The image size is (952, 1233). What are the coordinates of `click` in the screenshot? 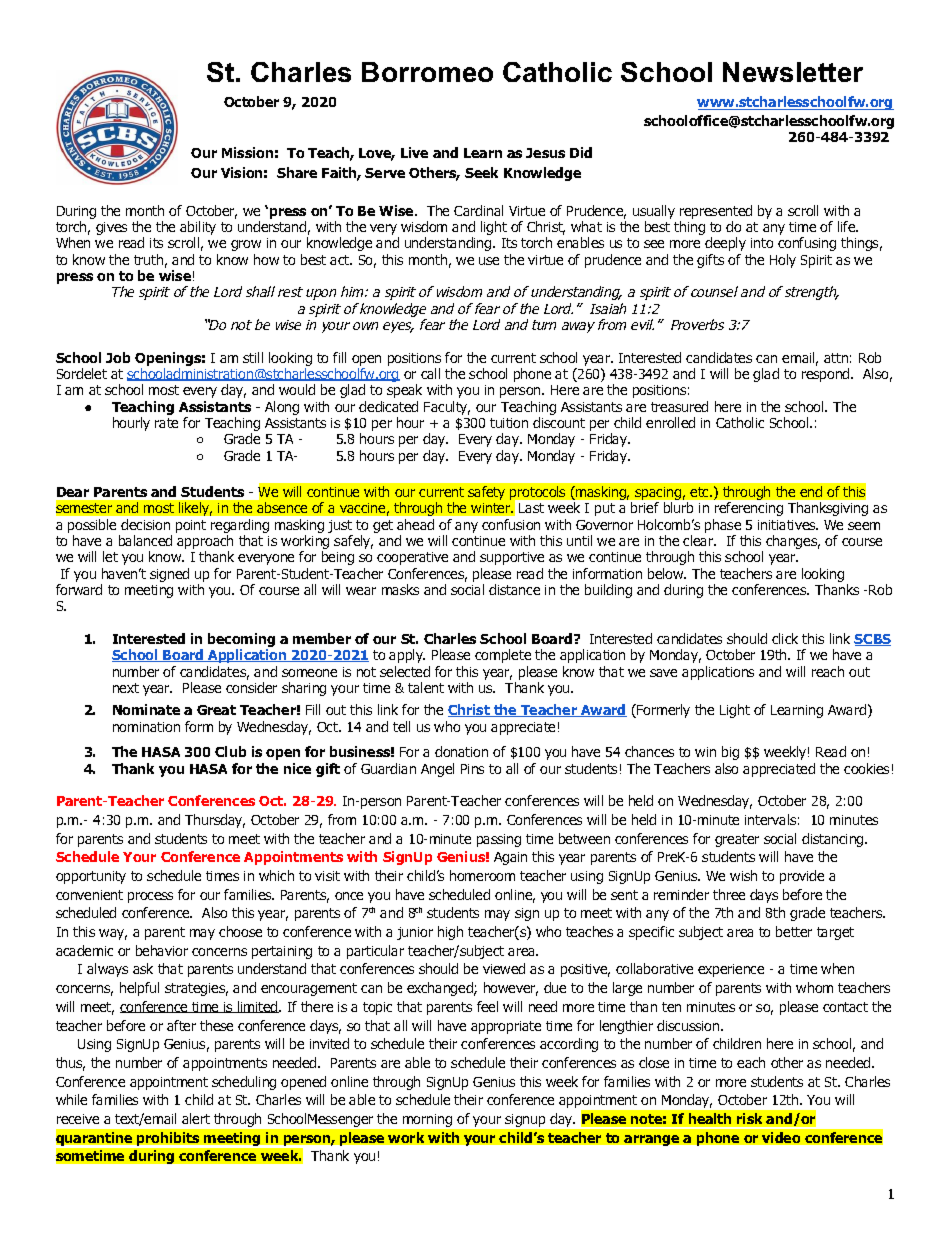 It's located at (785, 638).
